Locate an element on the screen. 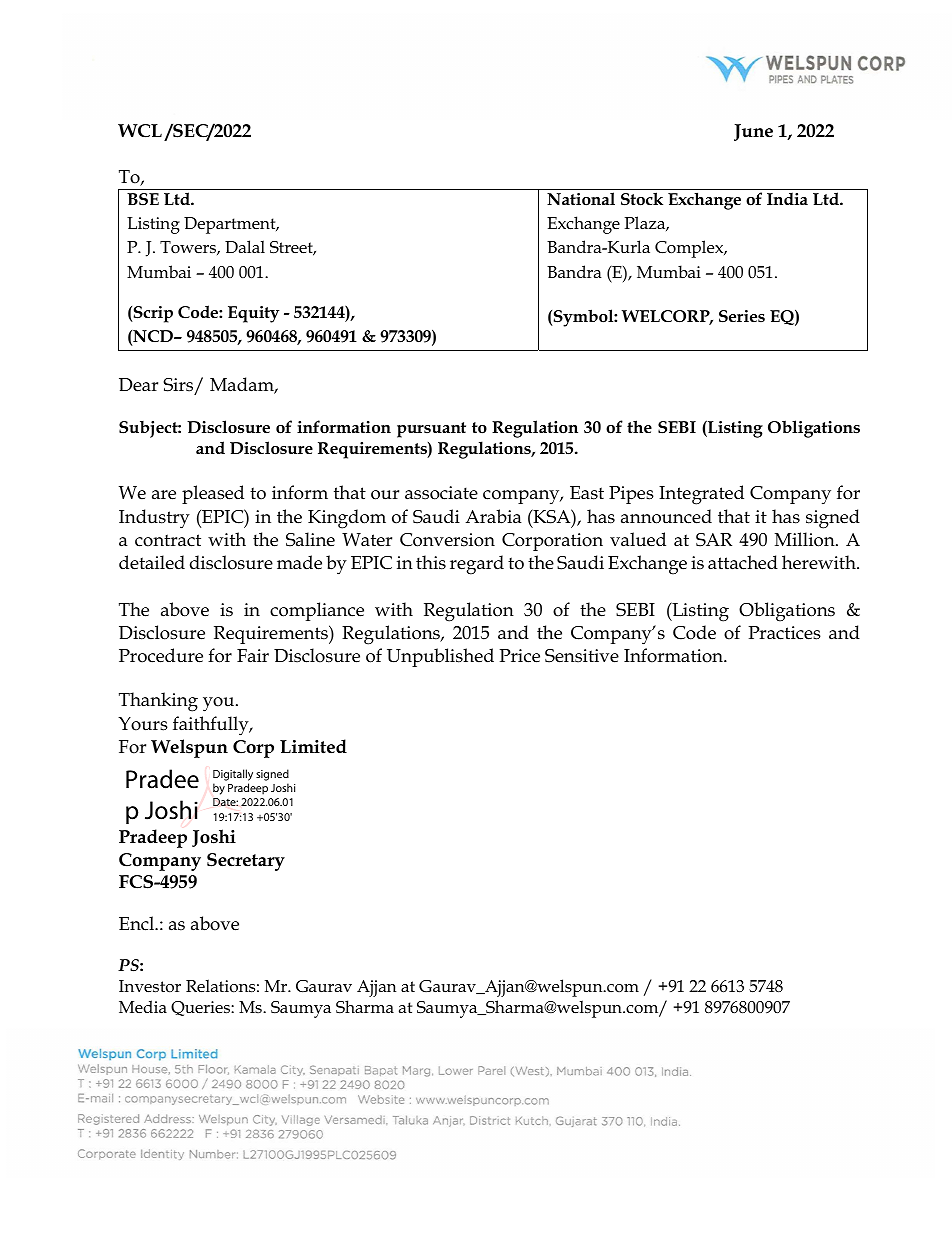 Image resolution: width=952 pixels, height=1233 pixels. Practices is located at coordinates (784, 633).
